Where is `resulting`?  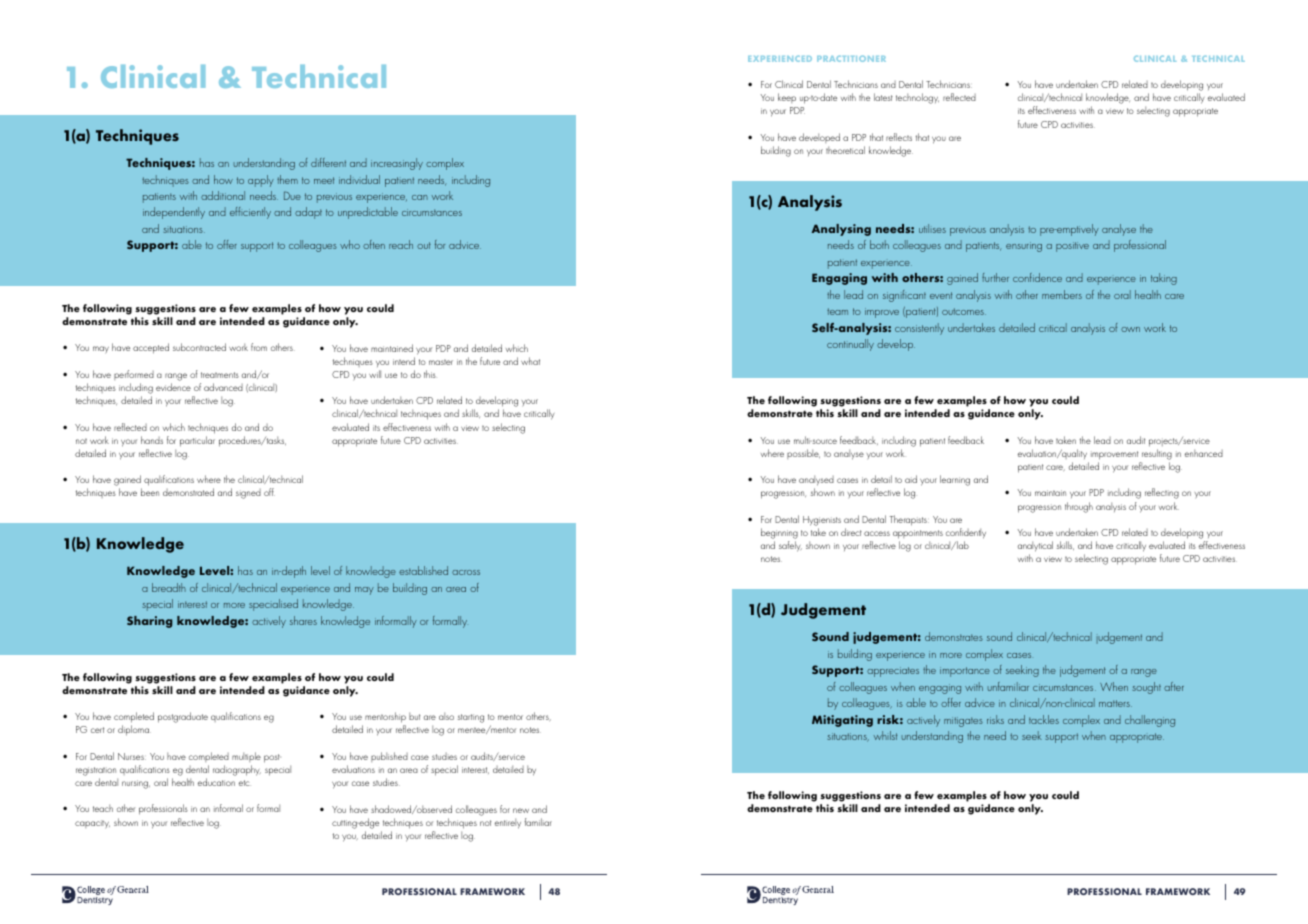
resulting is located at coordinates (1157, 454).
